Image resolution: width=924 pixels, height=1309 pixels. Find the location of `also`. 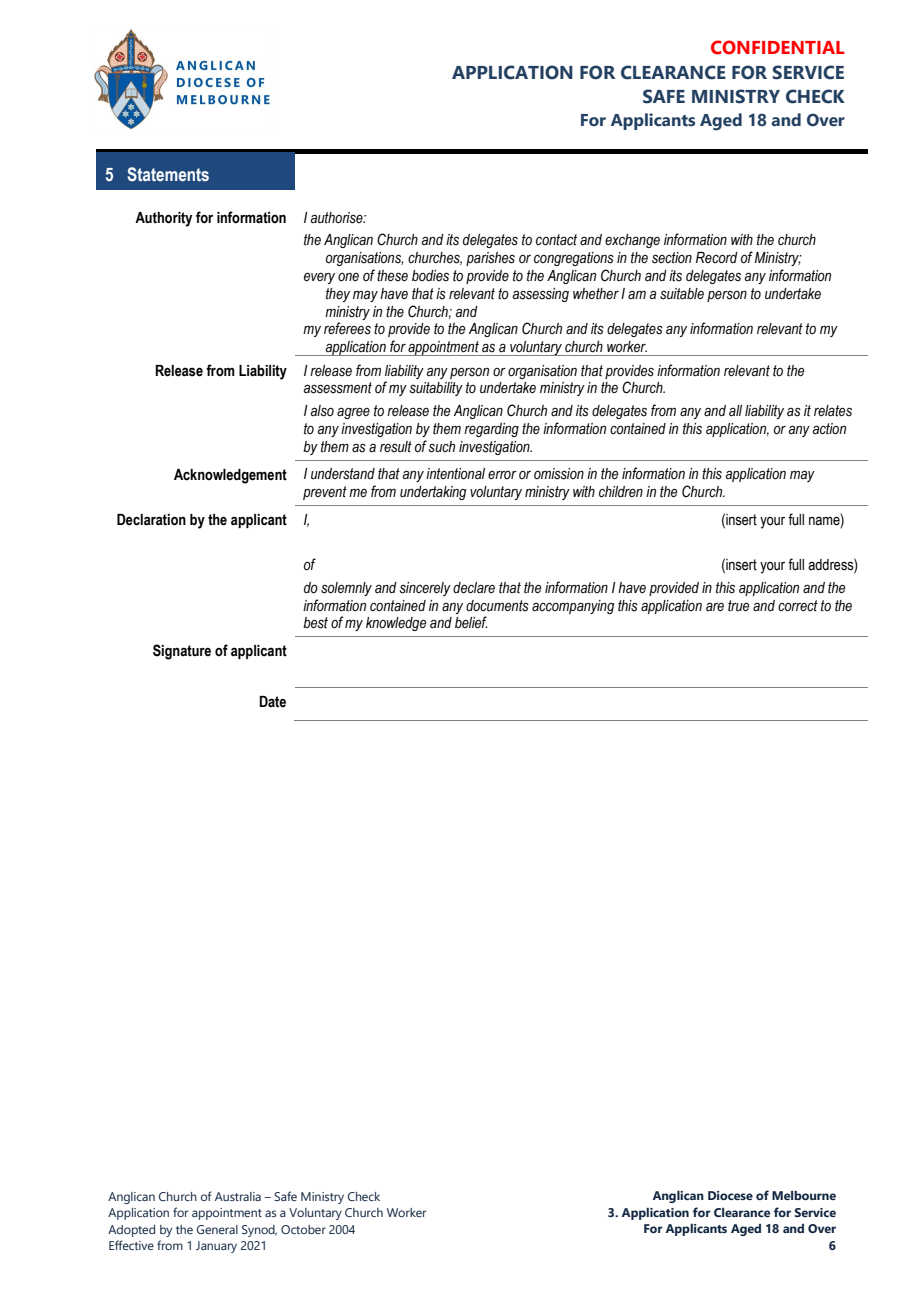

also is located at coordinates (322, 411).
